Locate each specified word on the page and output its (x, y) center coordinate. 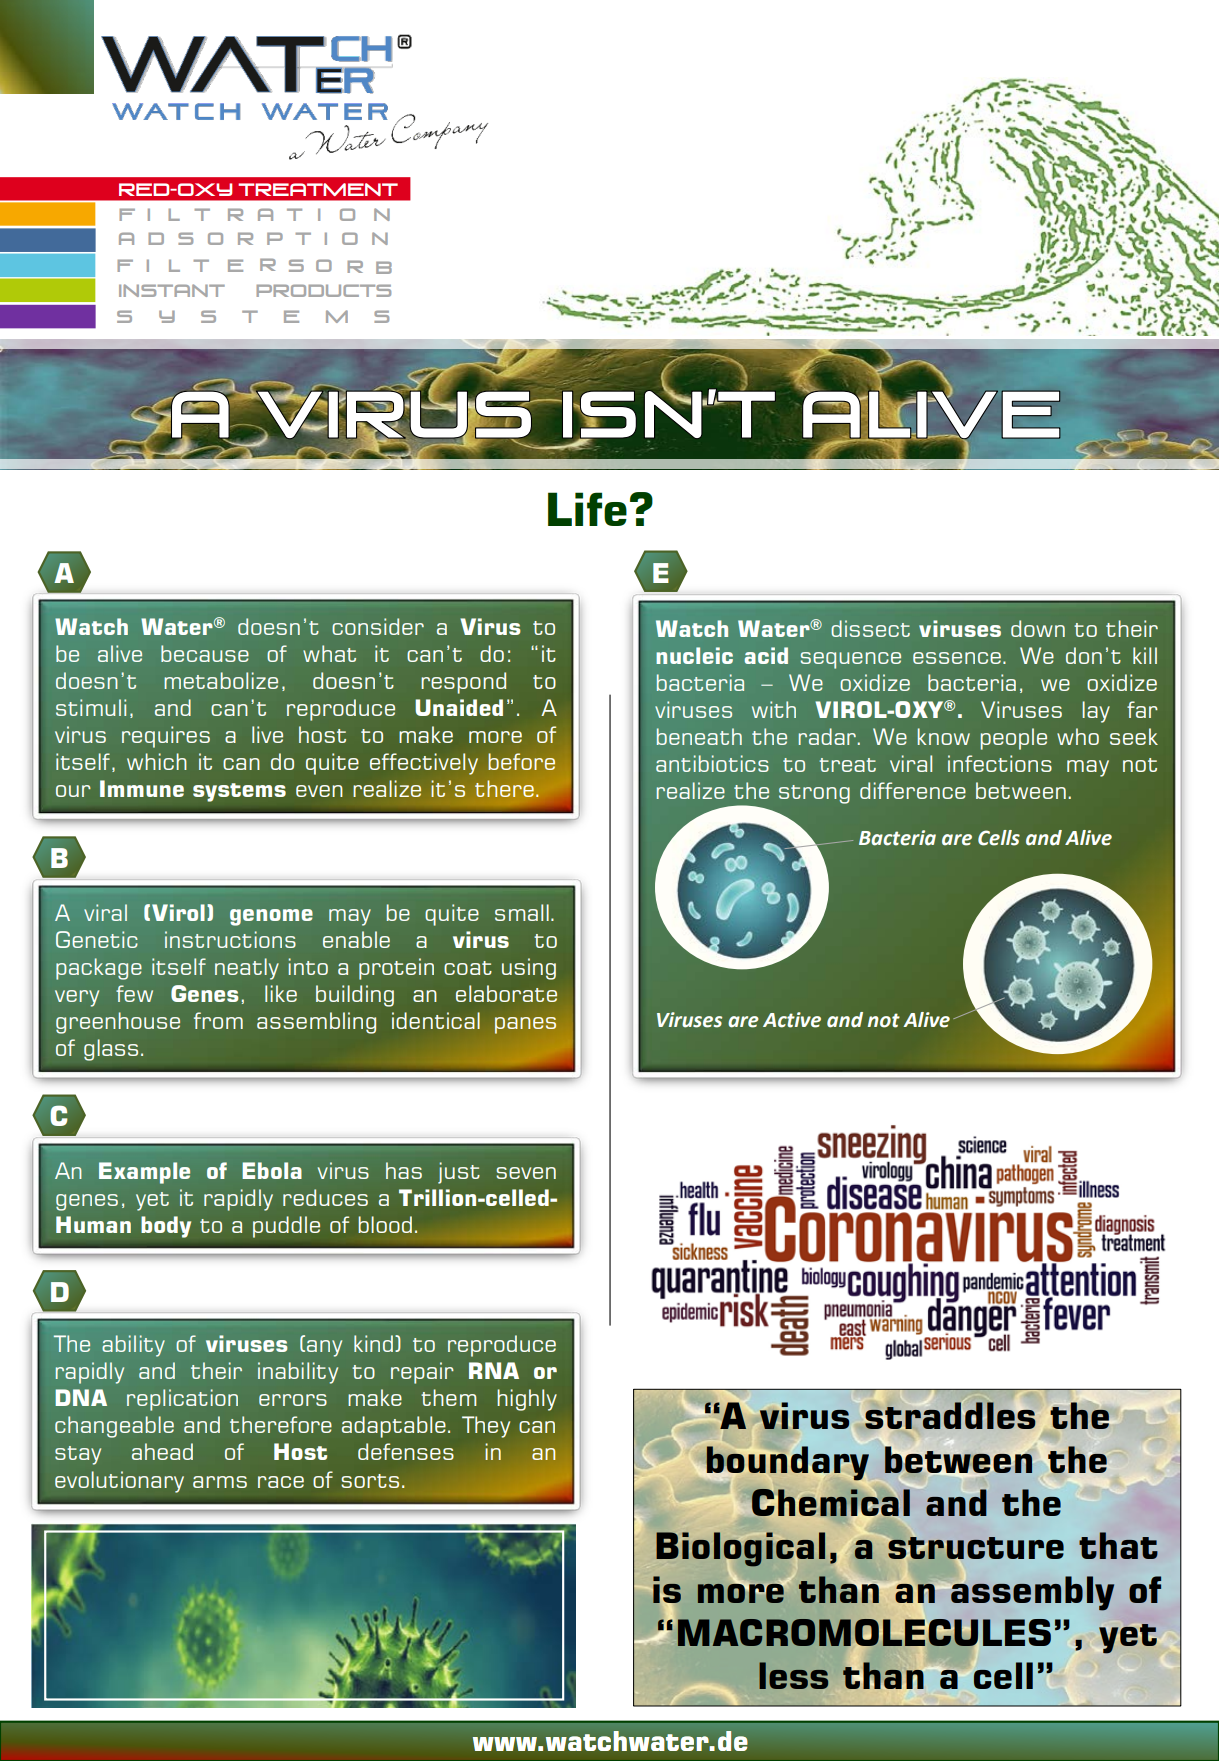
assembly (1032, 1593)
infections (1000, 763)
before (521, 761)
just (459, 1173)
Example (144, 1173)
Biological (740, 1549)
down (1038, 628)
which (157, 761)
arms (220, 1482)
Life (587, 509)
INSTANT (172, 290)
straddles (950, 1415)
